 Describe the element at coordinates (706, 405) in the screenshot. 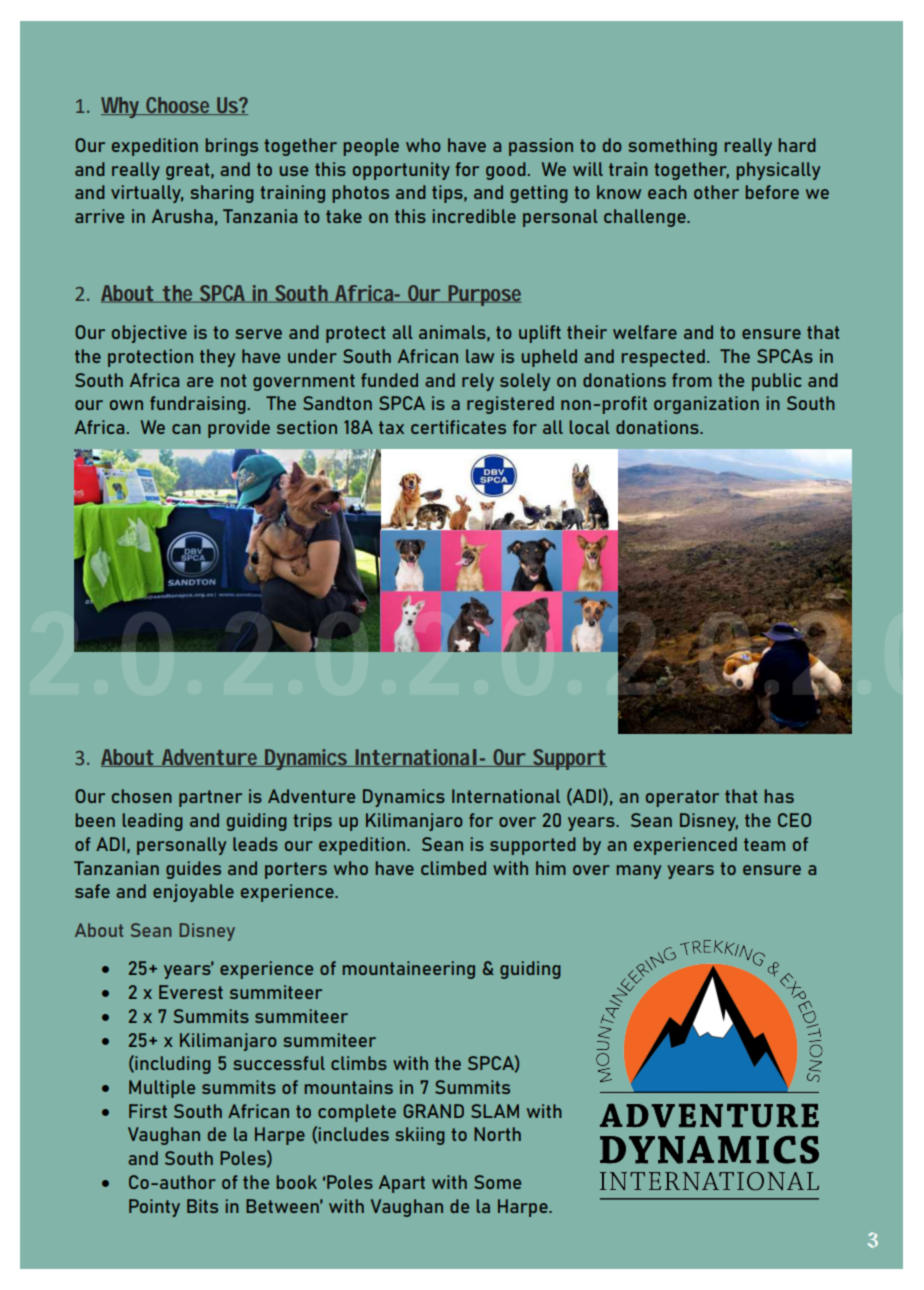

I see `organization` at that location.
